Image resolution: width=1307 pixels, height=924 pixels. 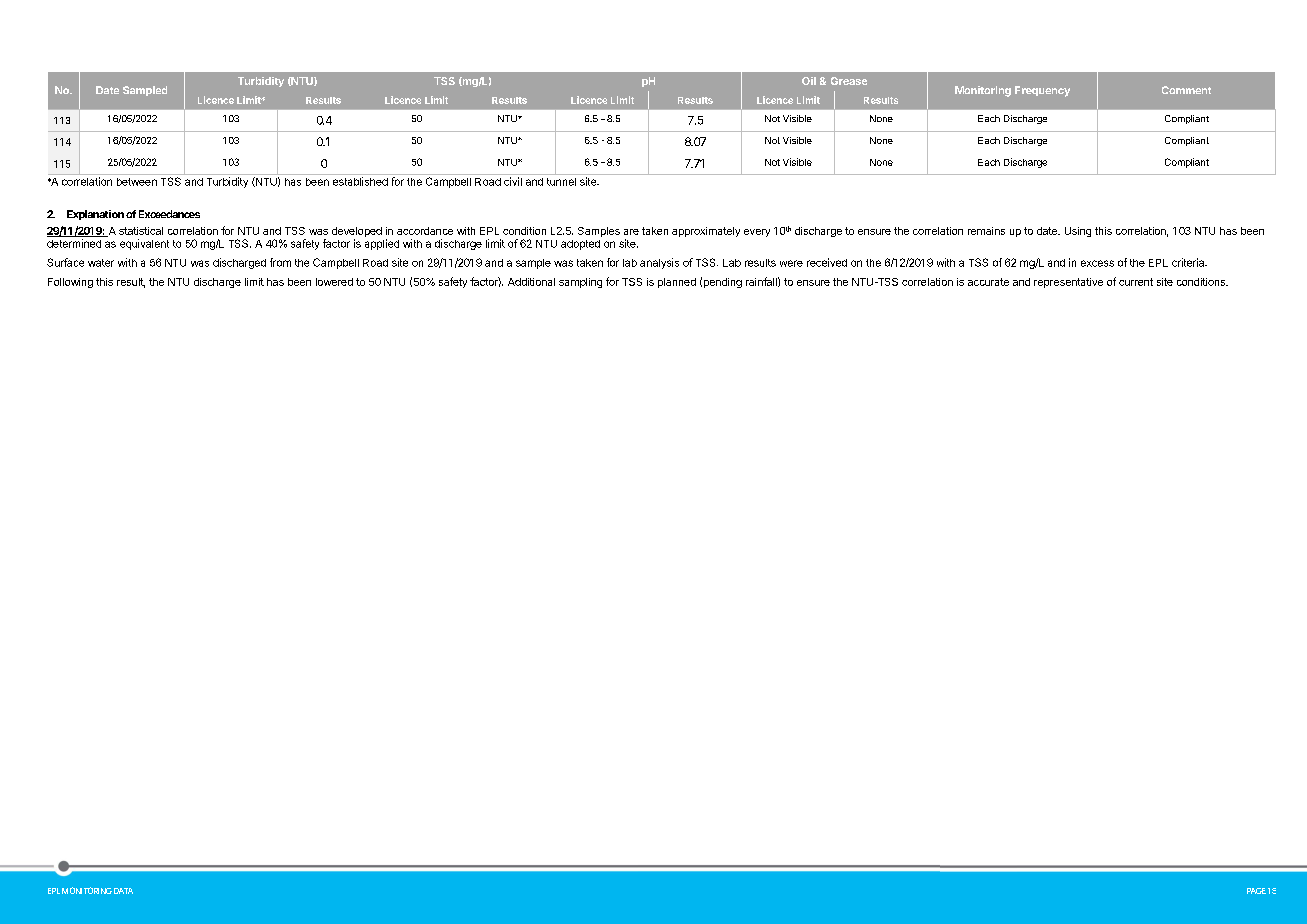 What do you see at coordinates (137, 182) in the screenshot?
I see `between` at bounding box center [137, 182].
